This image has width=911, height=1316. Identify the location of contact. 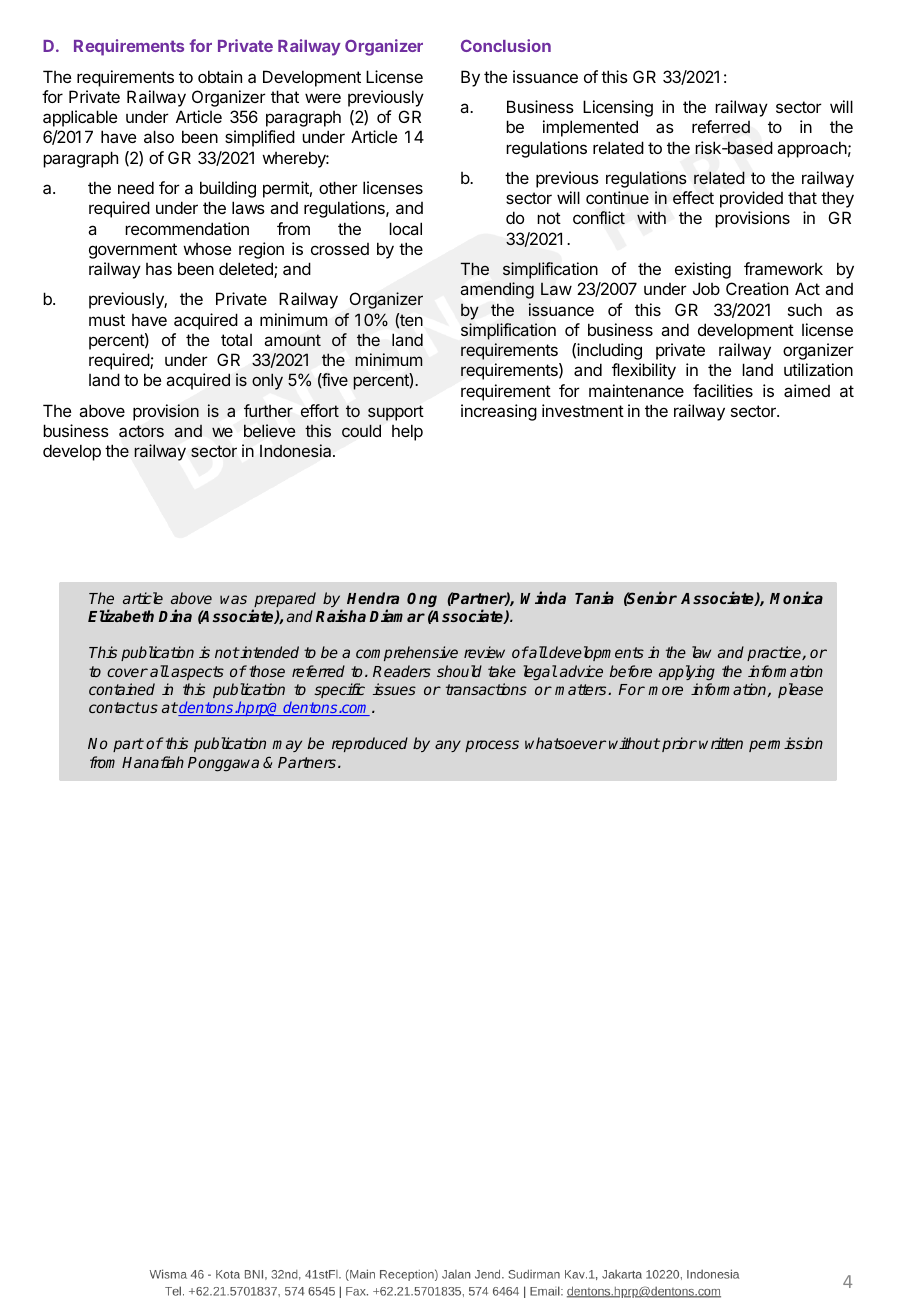
(115, 707).
